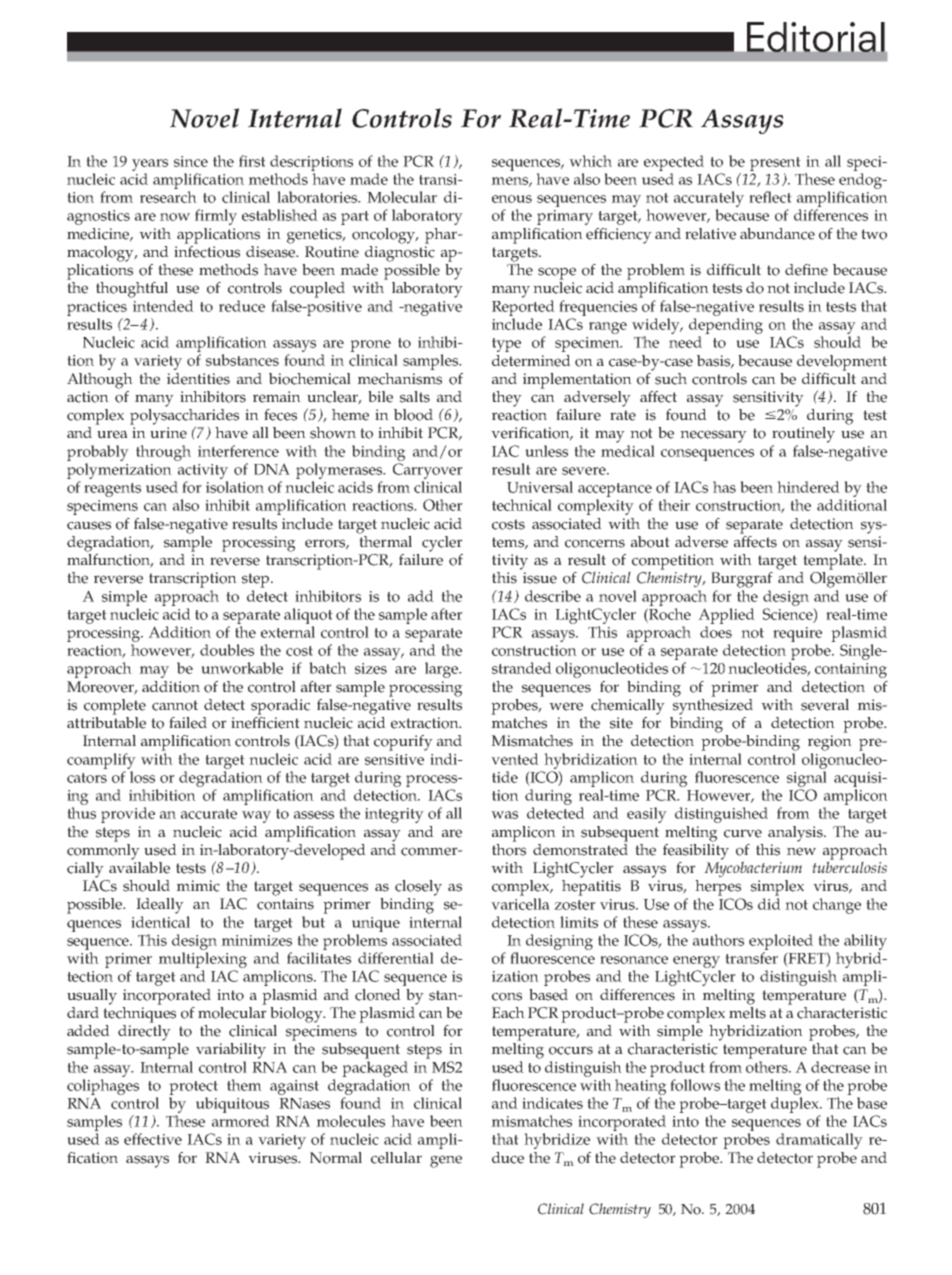 The height and width of the screenshot is (1275, 952). What do you see at coordinates (726, 326) in the screenshot?
I see `depending` at bounding box center [726, 326].
